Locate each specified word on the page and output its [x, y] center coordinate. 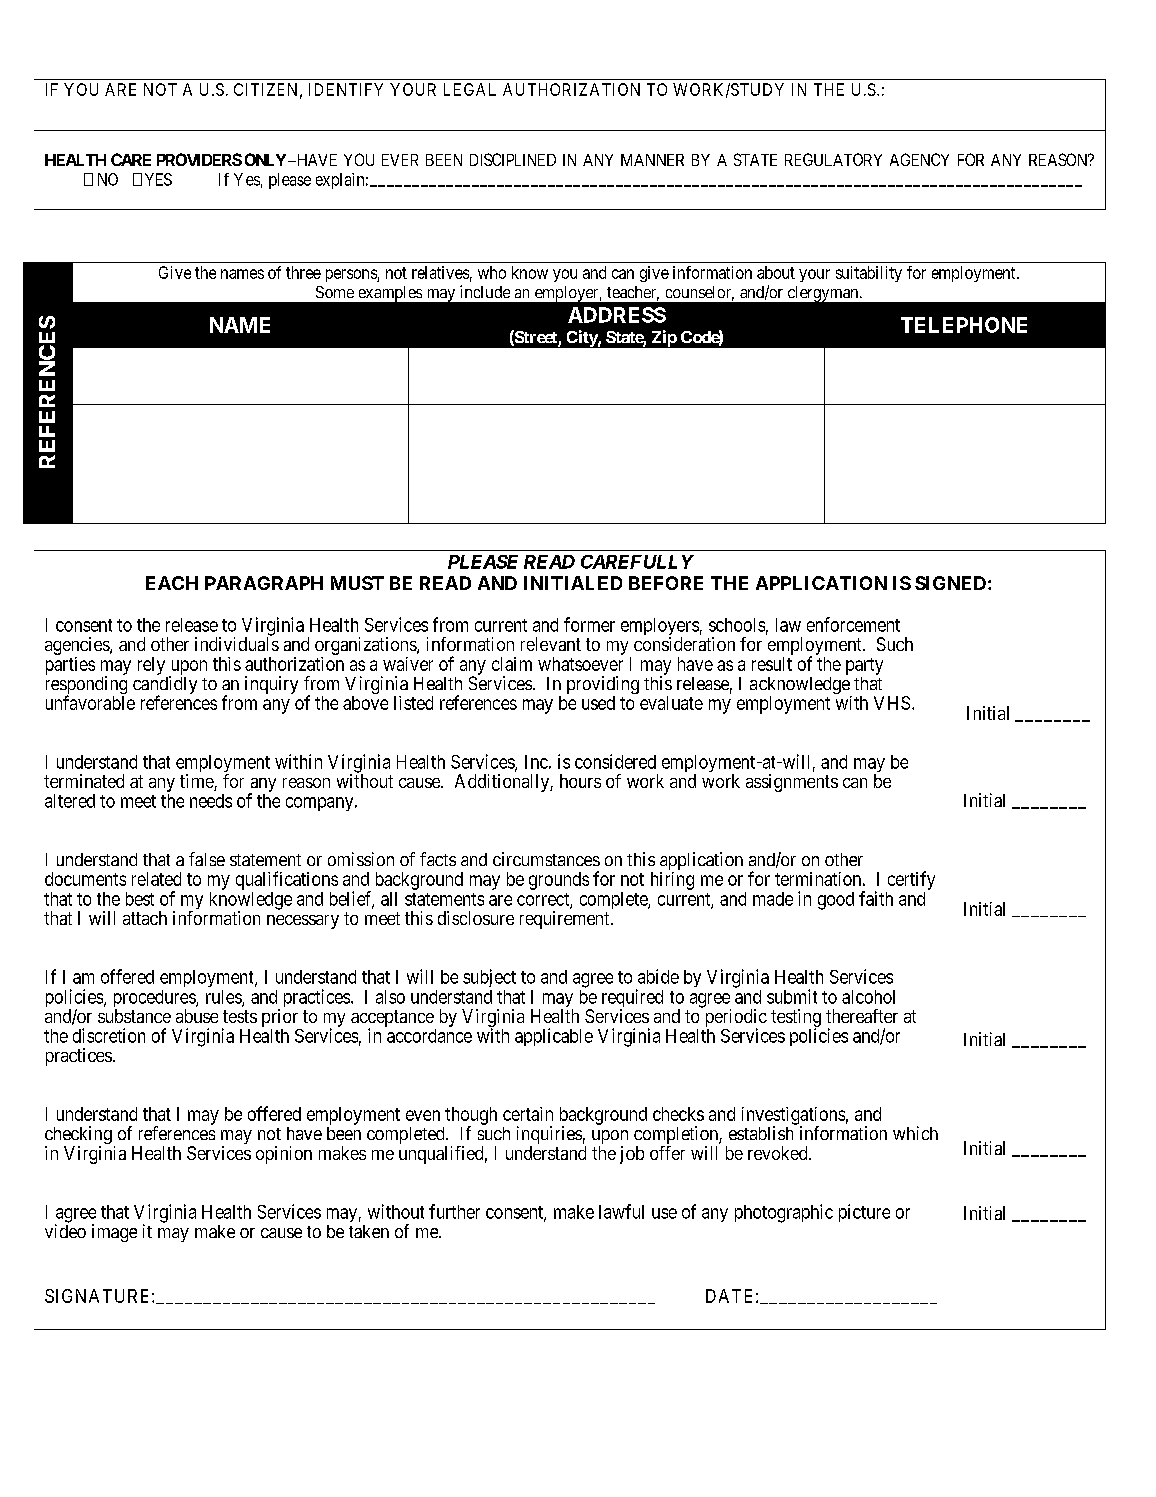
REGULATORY [833, 159]
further [454, 1211]
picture [864, 1213]
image [114, 1233]
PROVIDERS [199, 159]
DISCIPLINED [513, 159]
